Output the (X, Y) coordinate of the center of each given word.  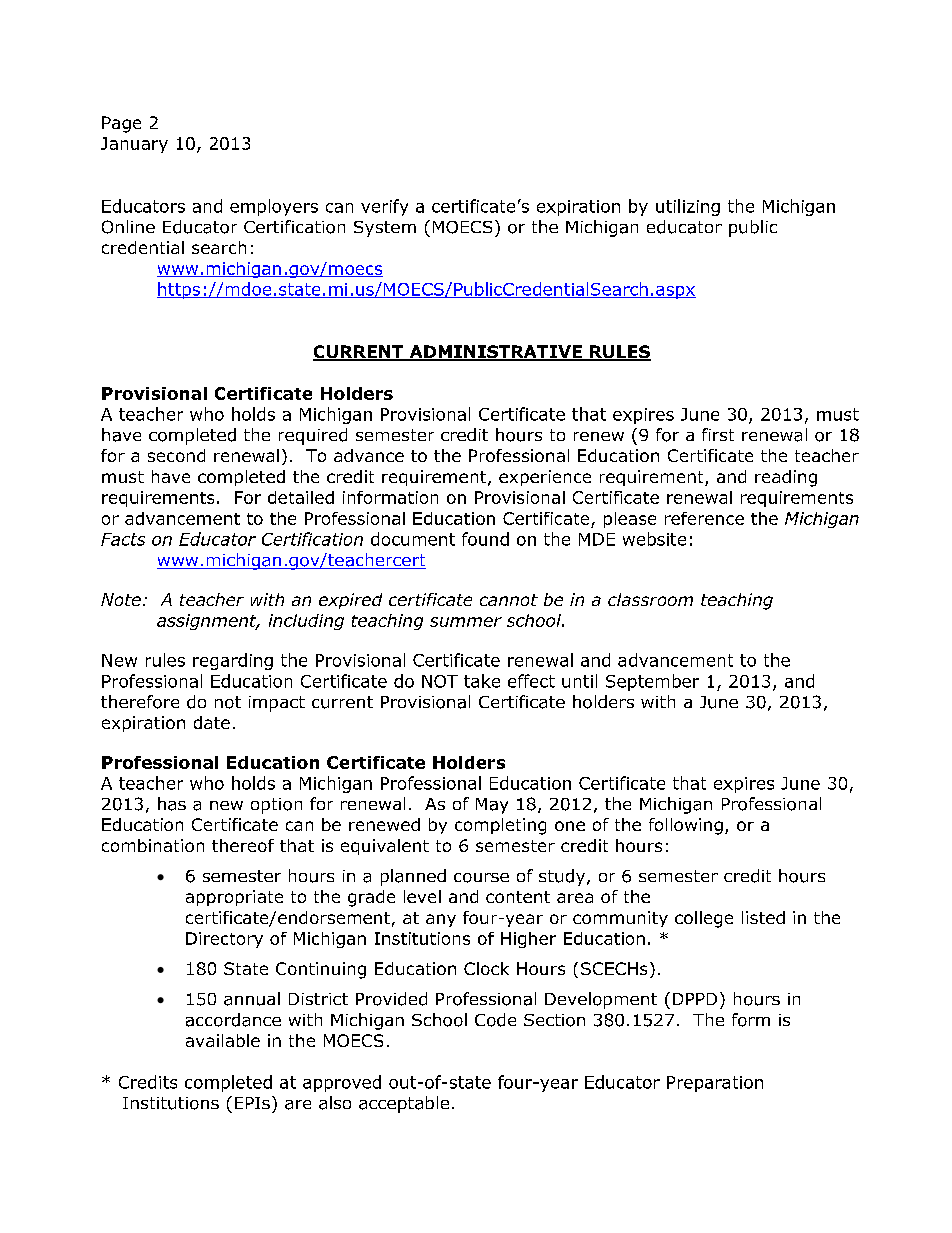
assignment (208, 622)
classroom (650, 599)
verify (384, 207)
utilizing (688, 207)
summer (466, 622)
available (223, 1040)
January (134, 145)
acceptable (404, 1104)
